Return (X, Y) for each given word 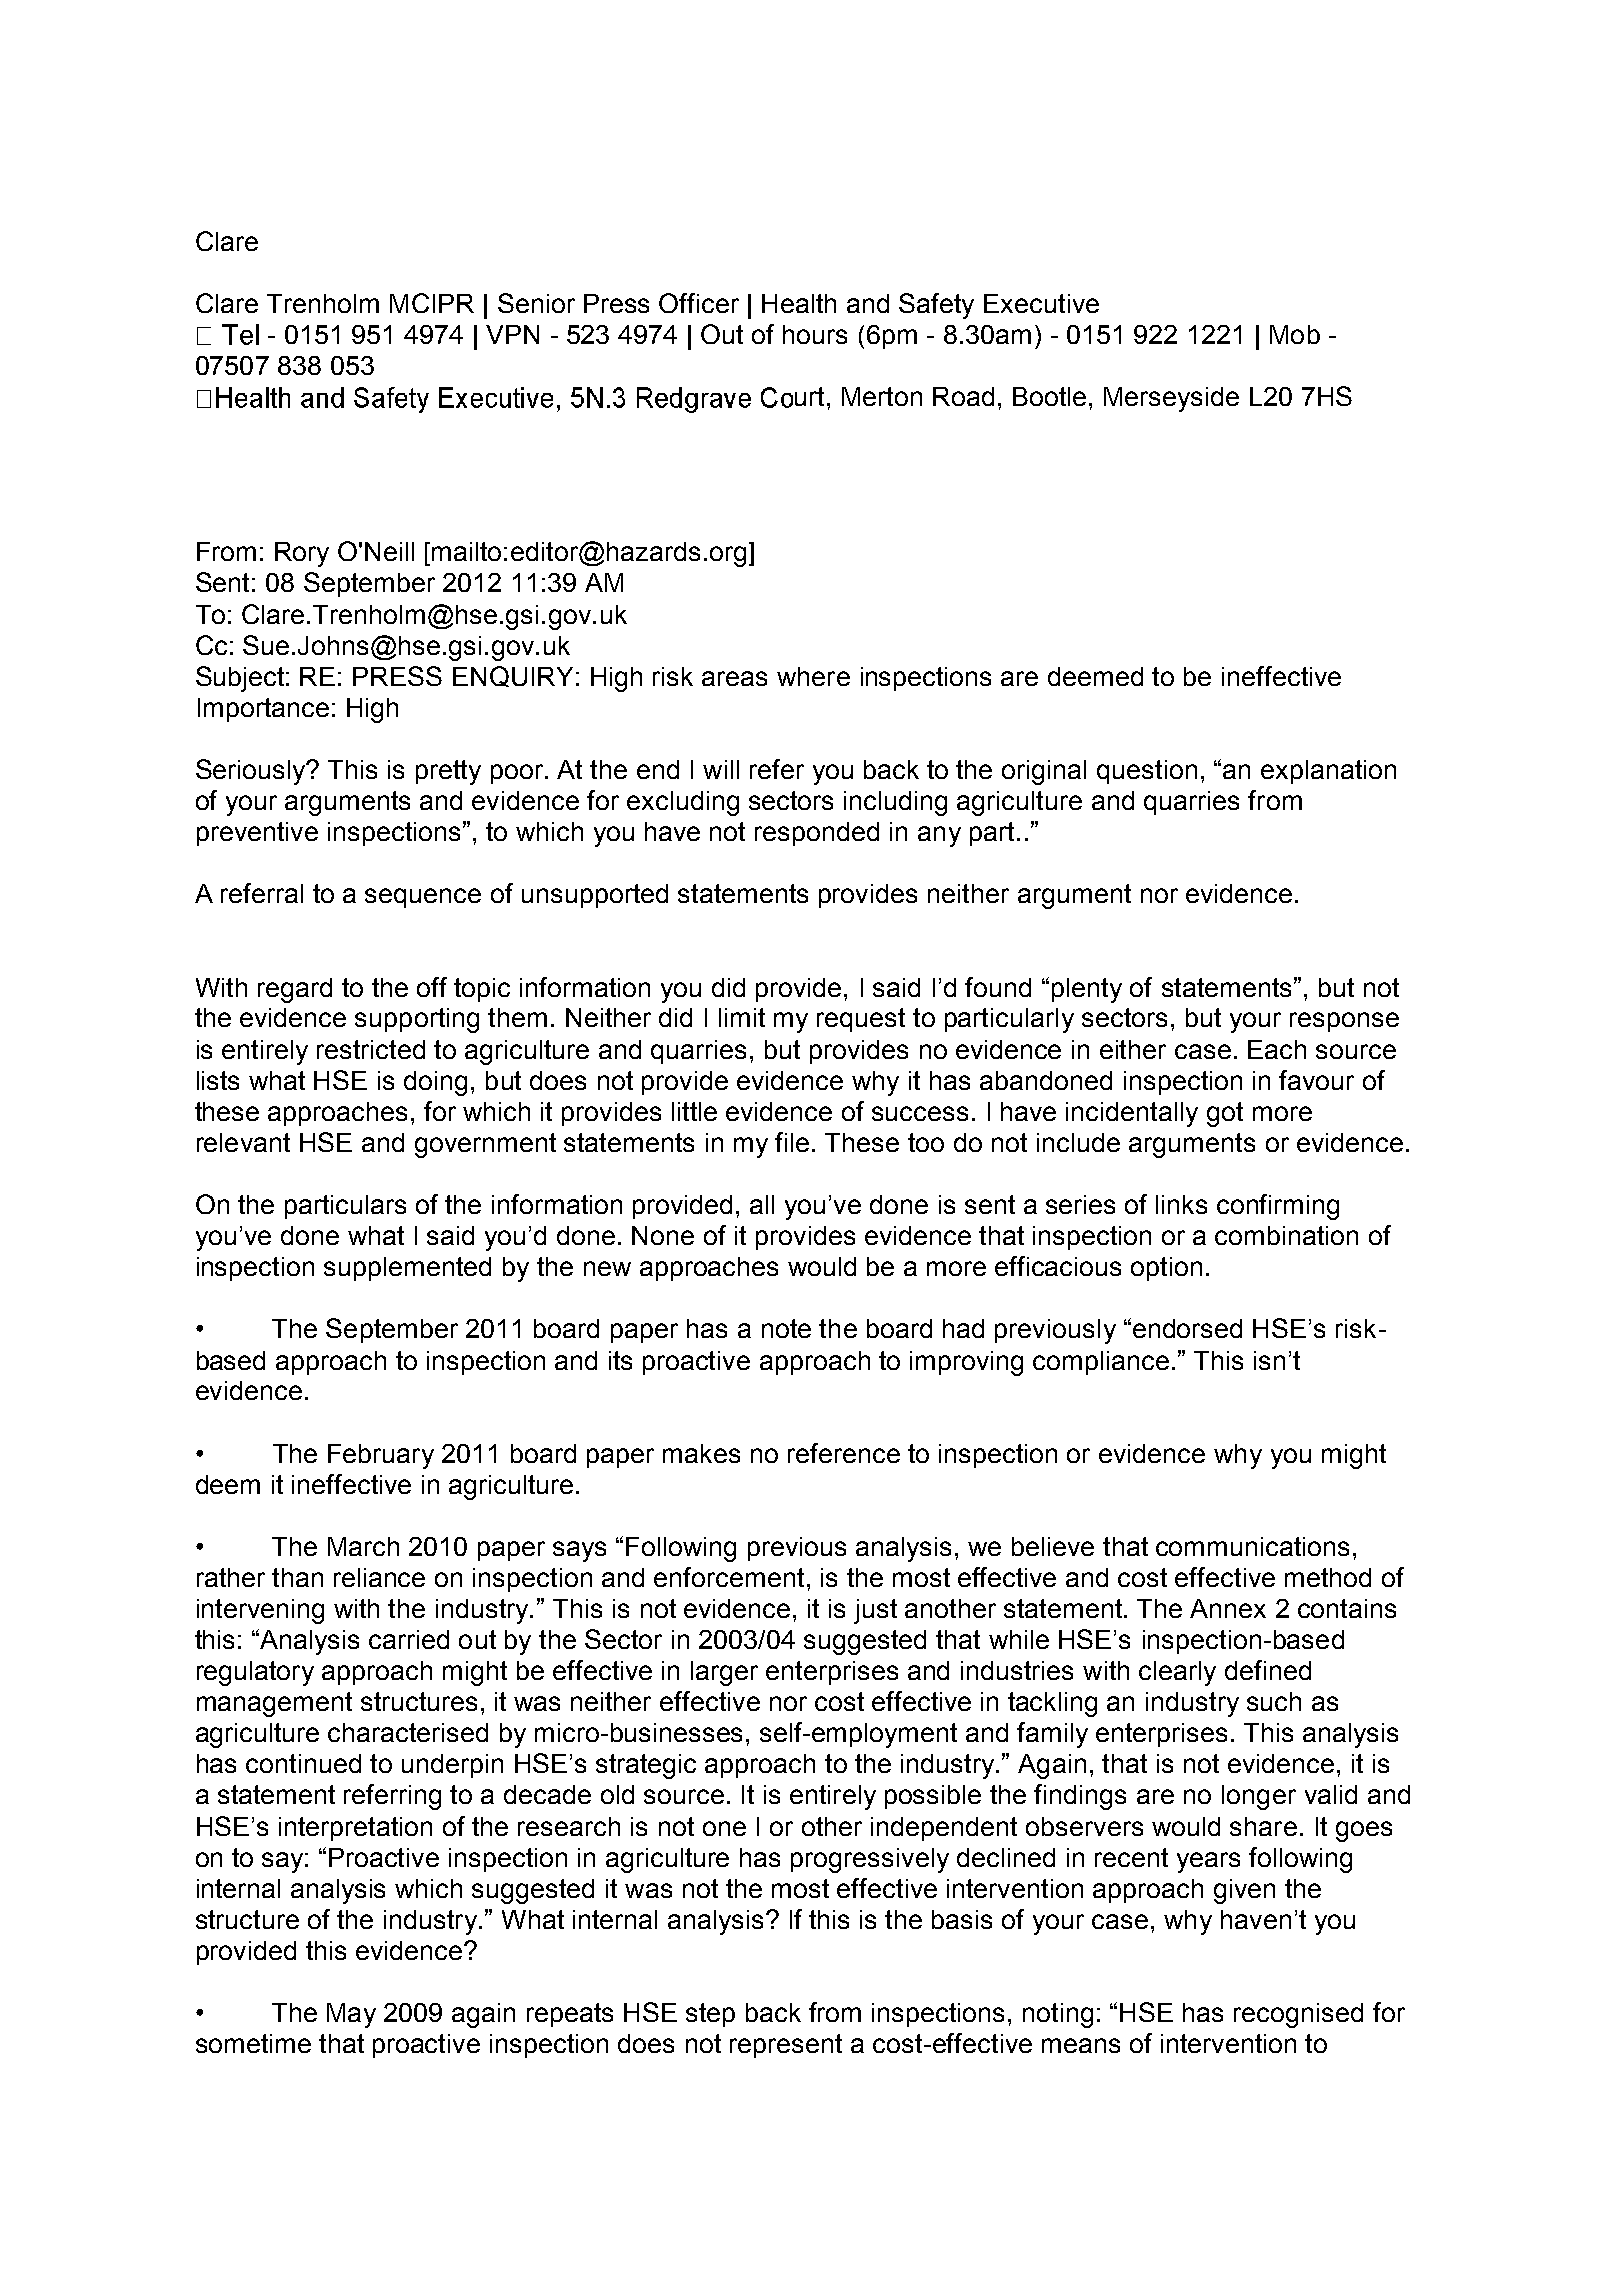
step (710, 2015)
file (792, 1142)
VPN (512, 334)
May (351, 2015)
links (1181, 1204)
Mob (1295, 334)
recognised (1298, 2015)
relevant (243, 1142)
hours (815, 334)
